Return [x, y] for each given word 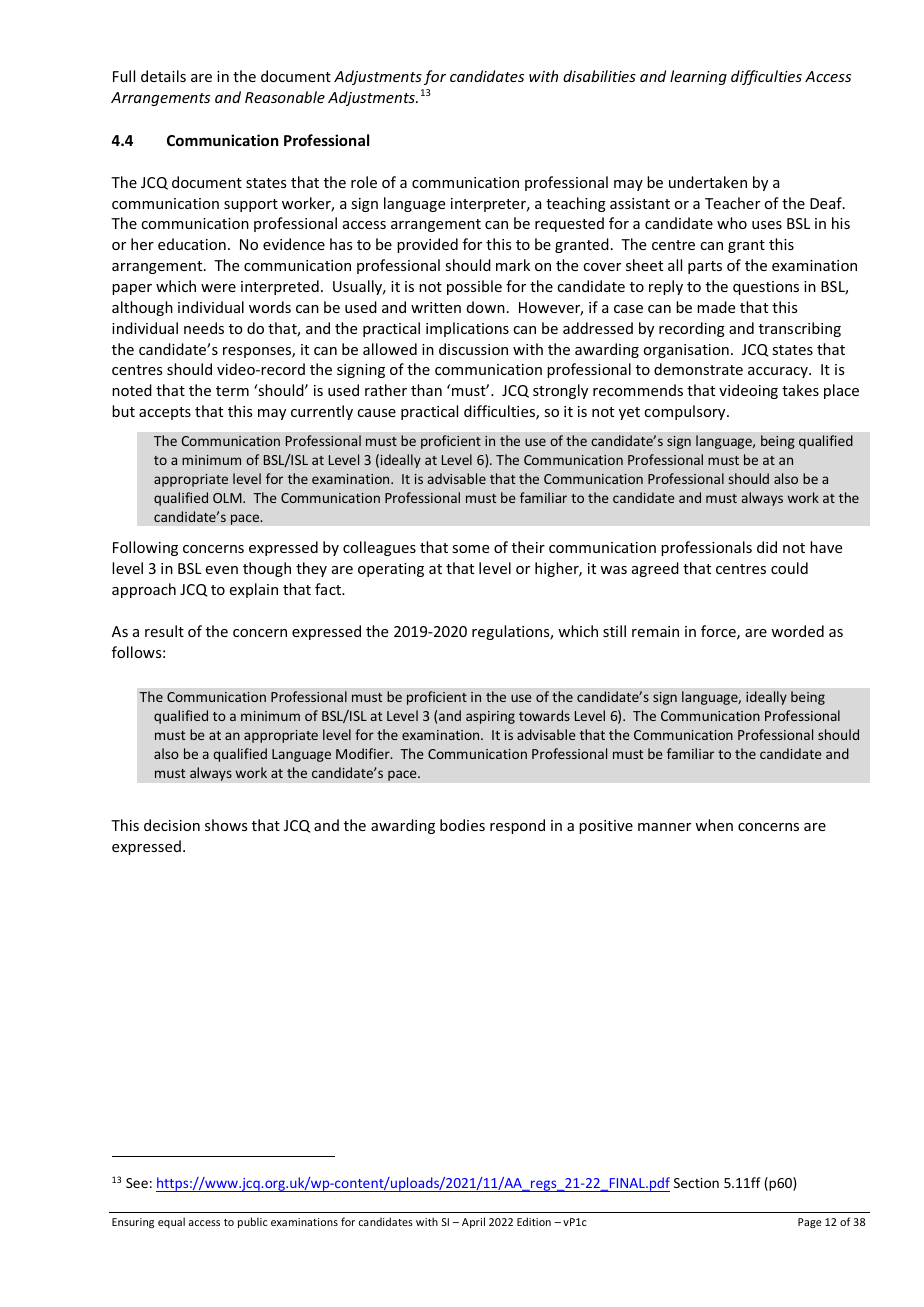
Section [696, 1183]
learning [698, 77]
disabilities [599, 76]
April [473, 1222]
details [163, 76]
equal [171, 1222]
